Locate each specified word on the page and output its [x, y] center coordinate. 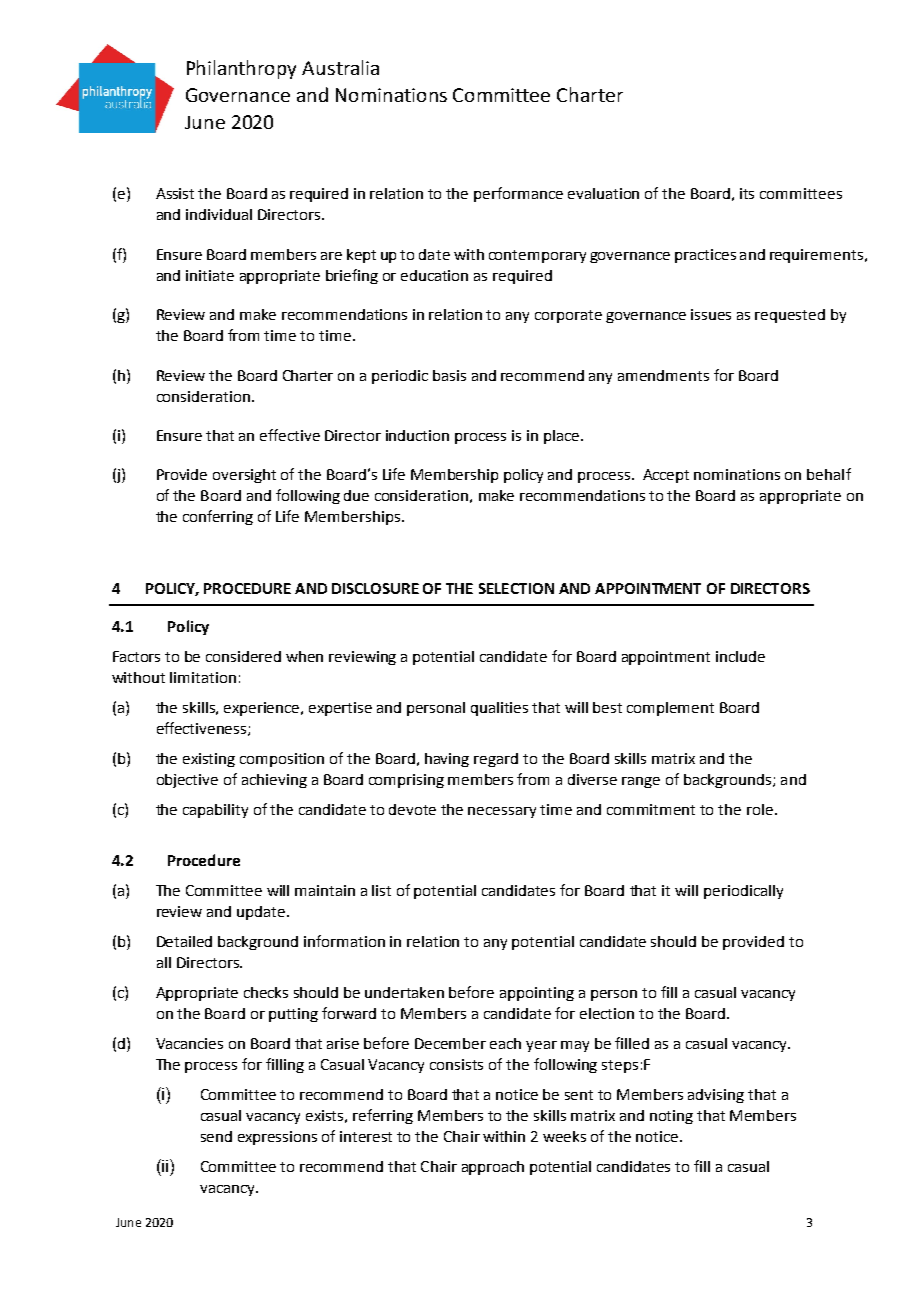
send [216, 1136]
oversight [244, 476]
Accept [666, 476]
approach [493, 1168]
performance [518, 194]
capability [215, 811]
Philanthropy [241, 69]
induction [417, 435]
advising [716, 1096]
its [747, 193]
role [760, 809]
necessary [502, 812]
